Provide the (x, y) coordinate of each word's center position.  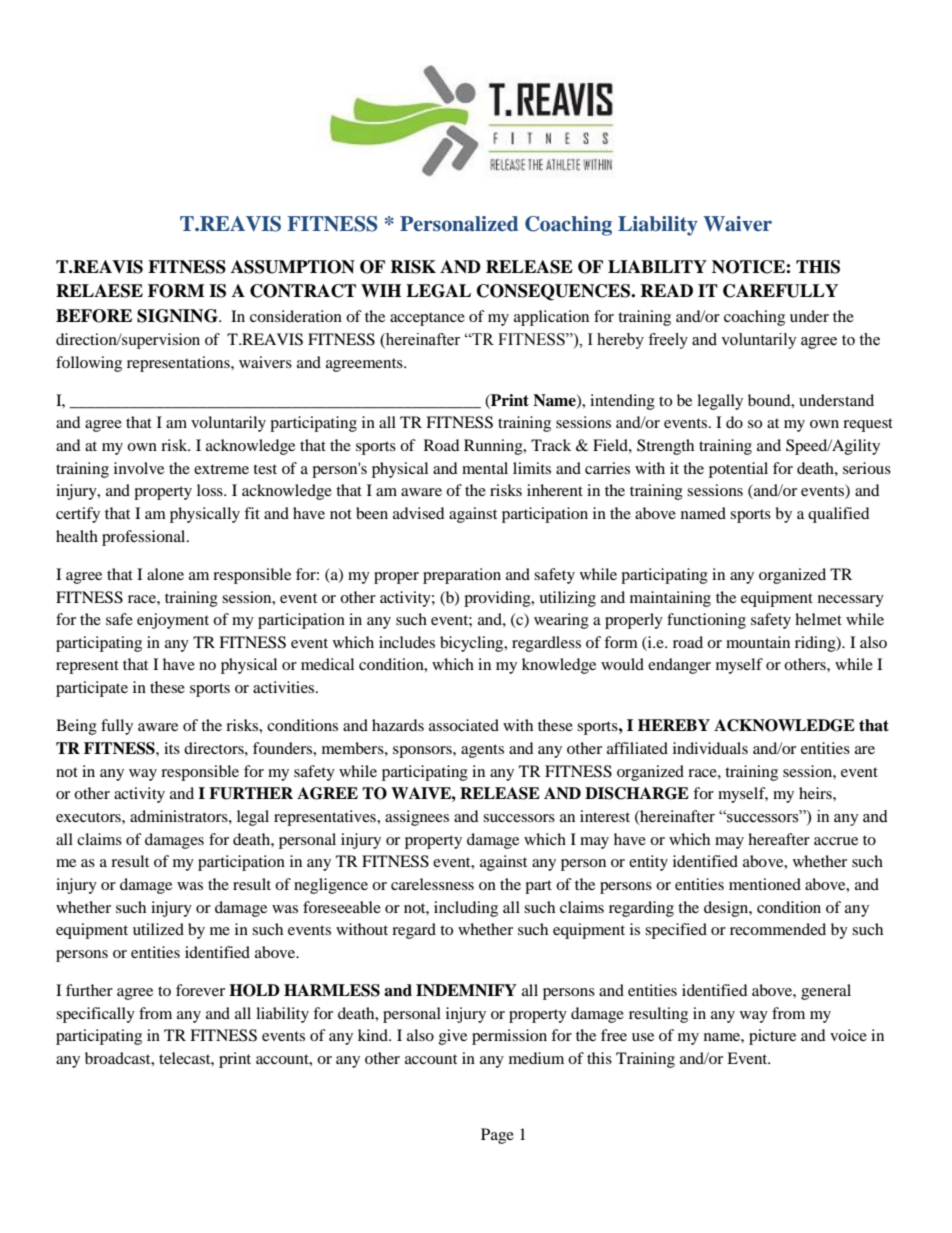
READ (666, 290)
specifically (95, 1015)
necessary (851, 601)
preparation (462, 576)
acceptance (427, 319)
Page (497, 1136)
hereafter (779, 839)
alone (165, 574)
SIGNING (178, 316)
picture (772, 1037)
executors (89, 817)
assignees (417, 818)
